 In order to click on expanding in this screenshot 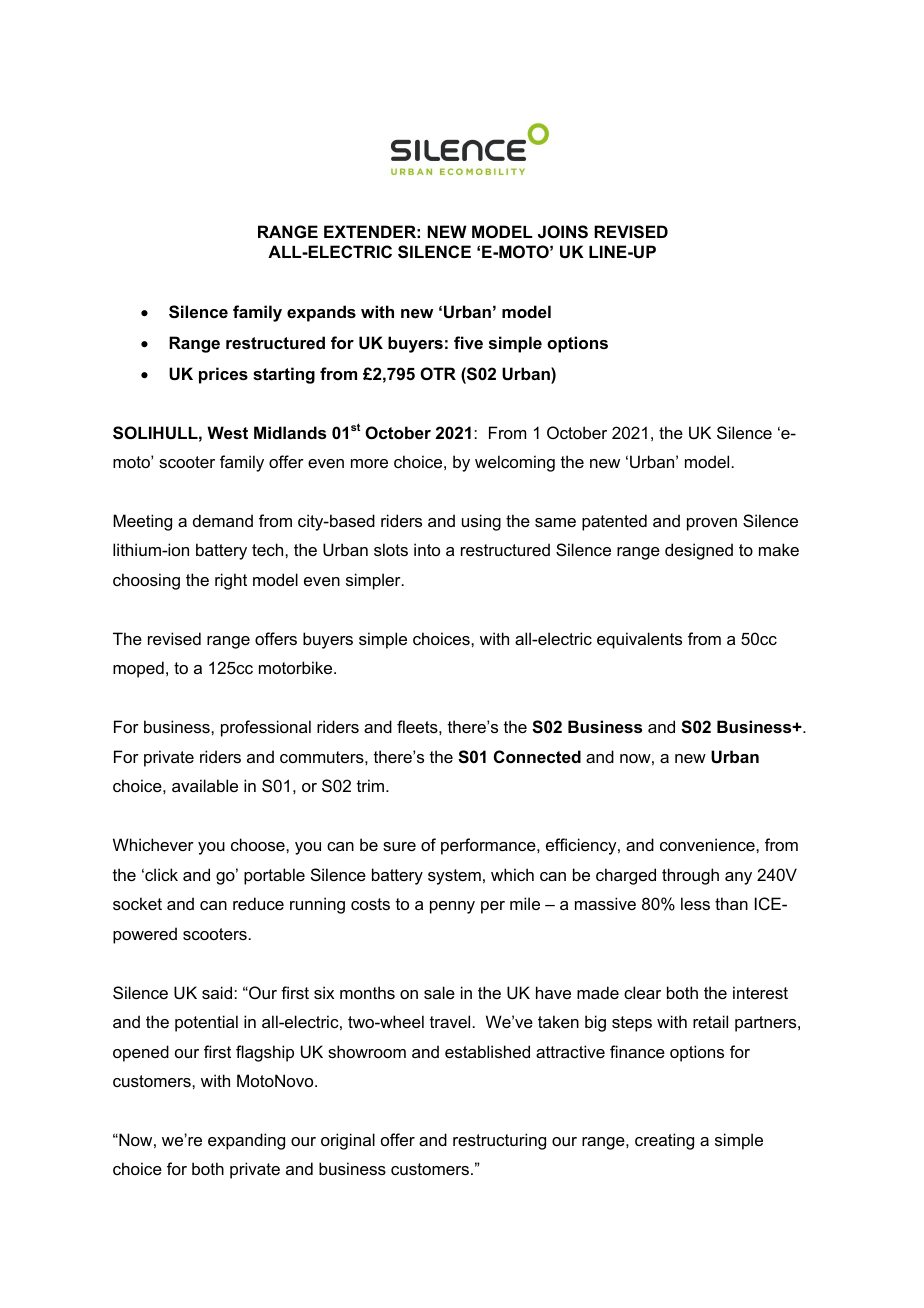, I will do `click(246, 1141)`.
